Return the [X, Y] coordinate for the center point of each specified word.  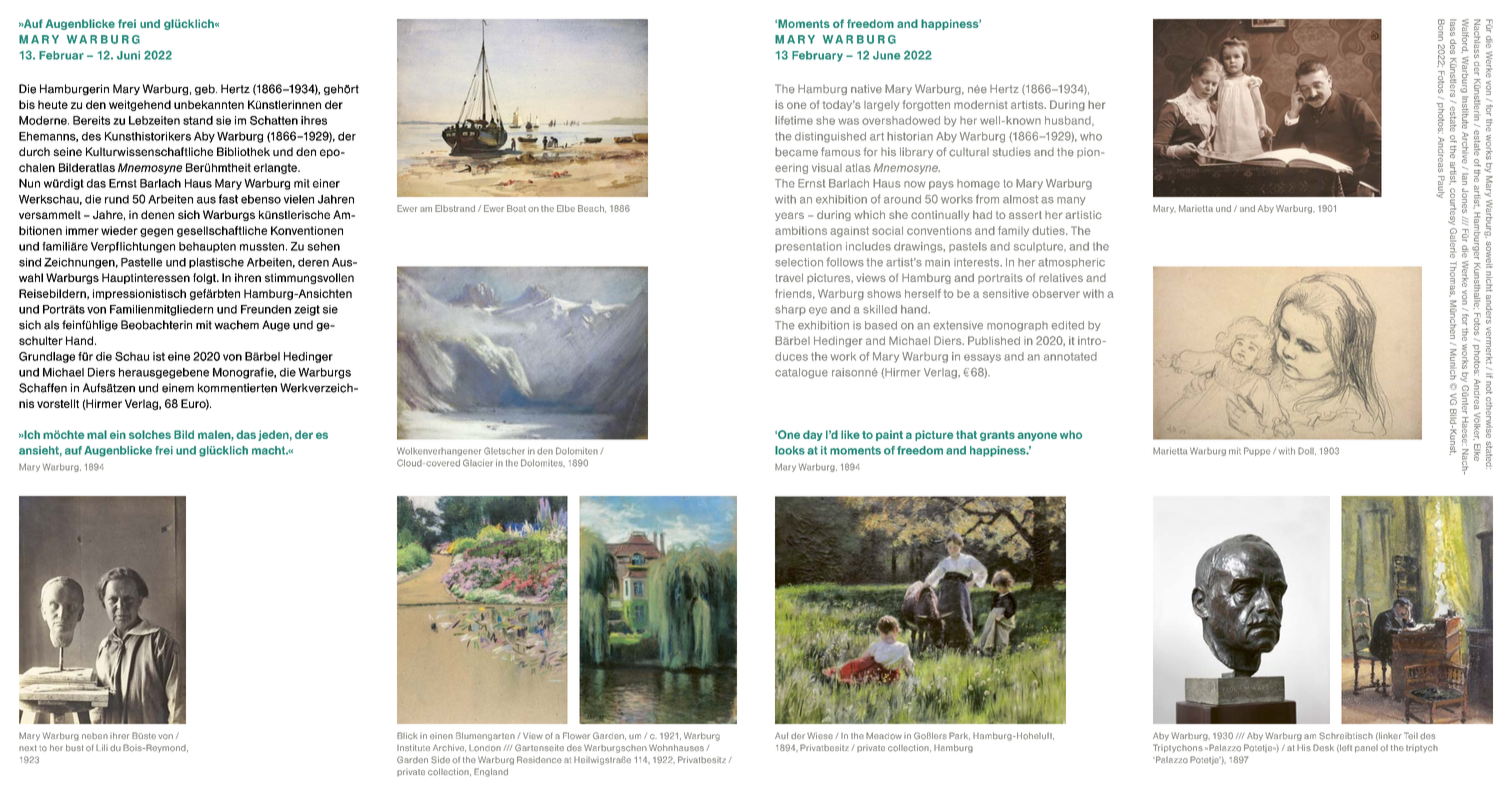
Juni [128, 55]
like [850, 434]
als [51, 325]
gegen [156, 232]
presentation [808, 247]
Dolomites [543, 463]
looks [790, 450]
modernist [981, 104]
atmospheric [1071, 263]
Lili [102, 747]
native [866, 88]
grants [997, 436]
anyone [1037, 436]
